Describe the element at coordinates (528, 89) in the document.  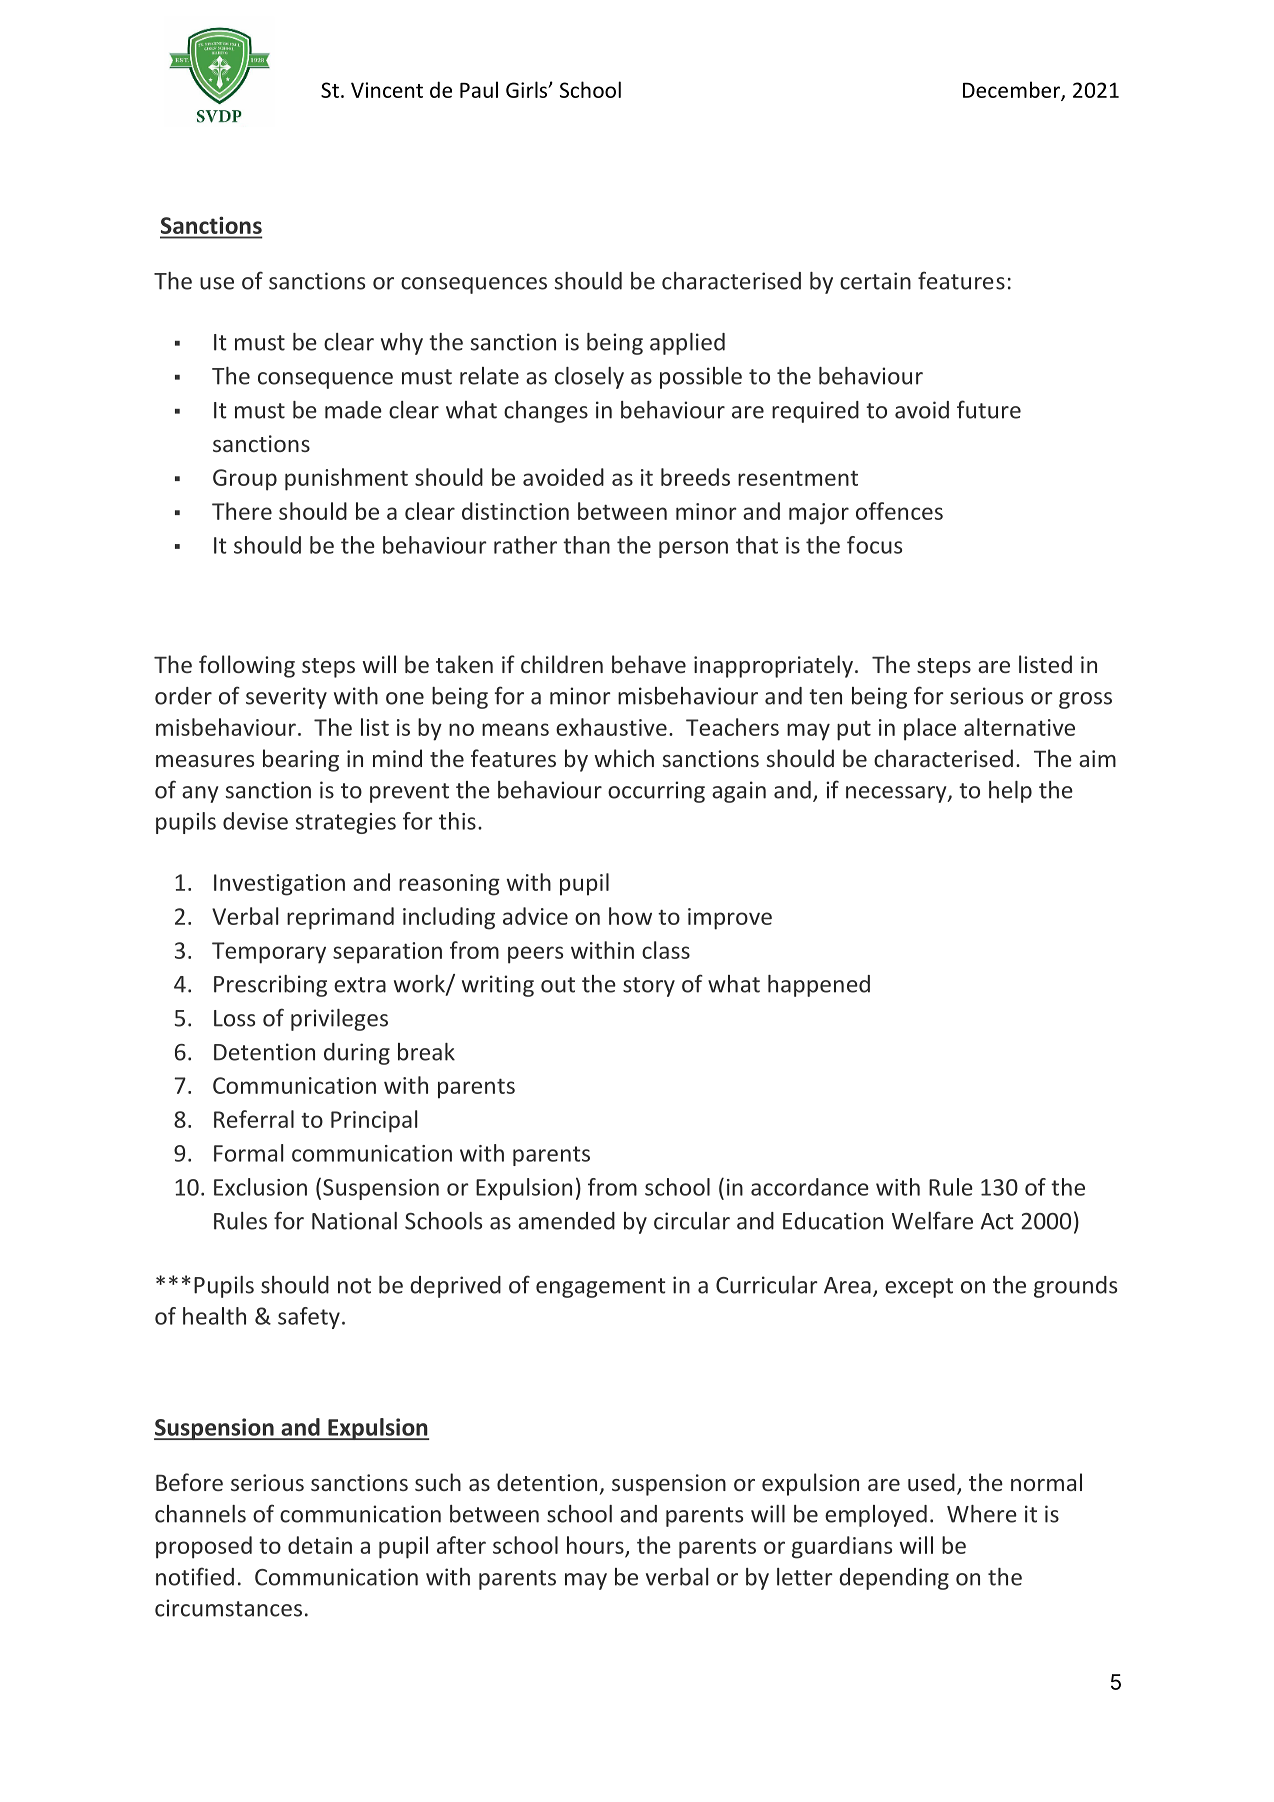
I see `Girls` at that location.
